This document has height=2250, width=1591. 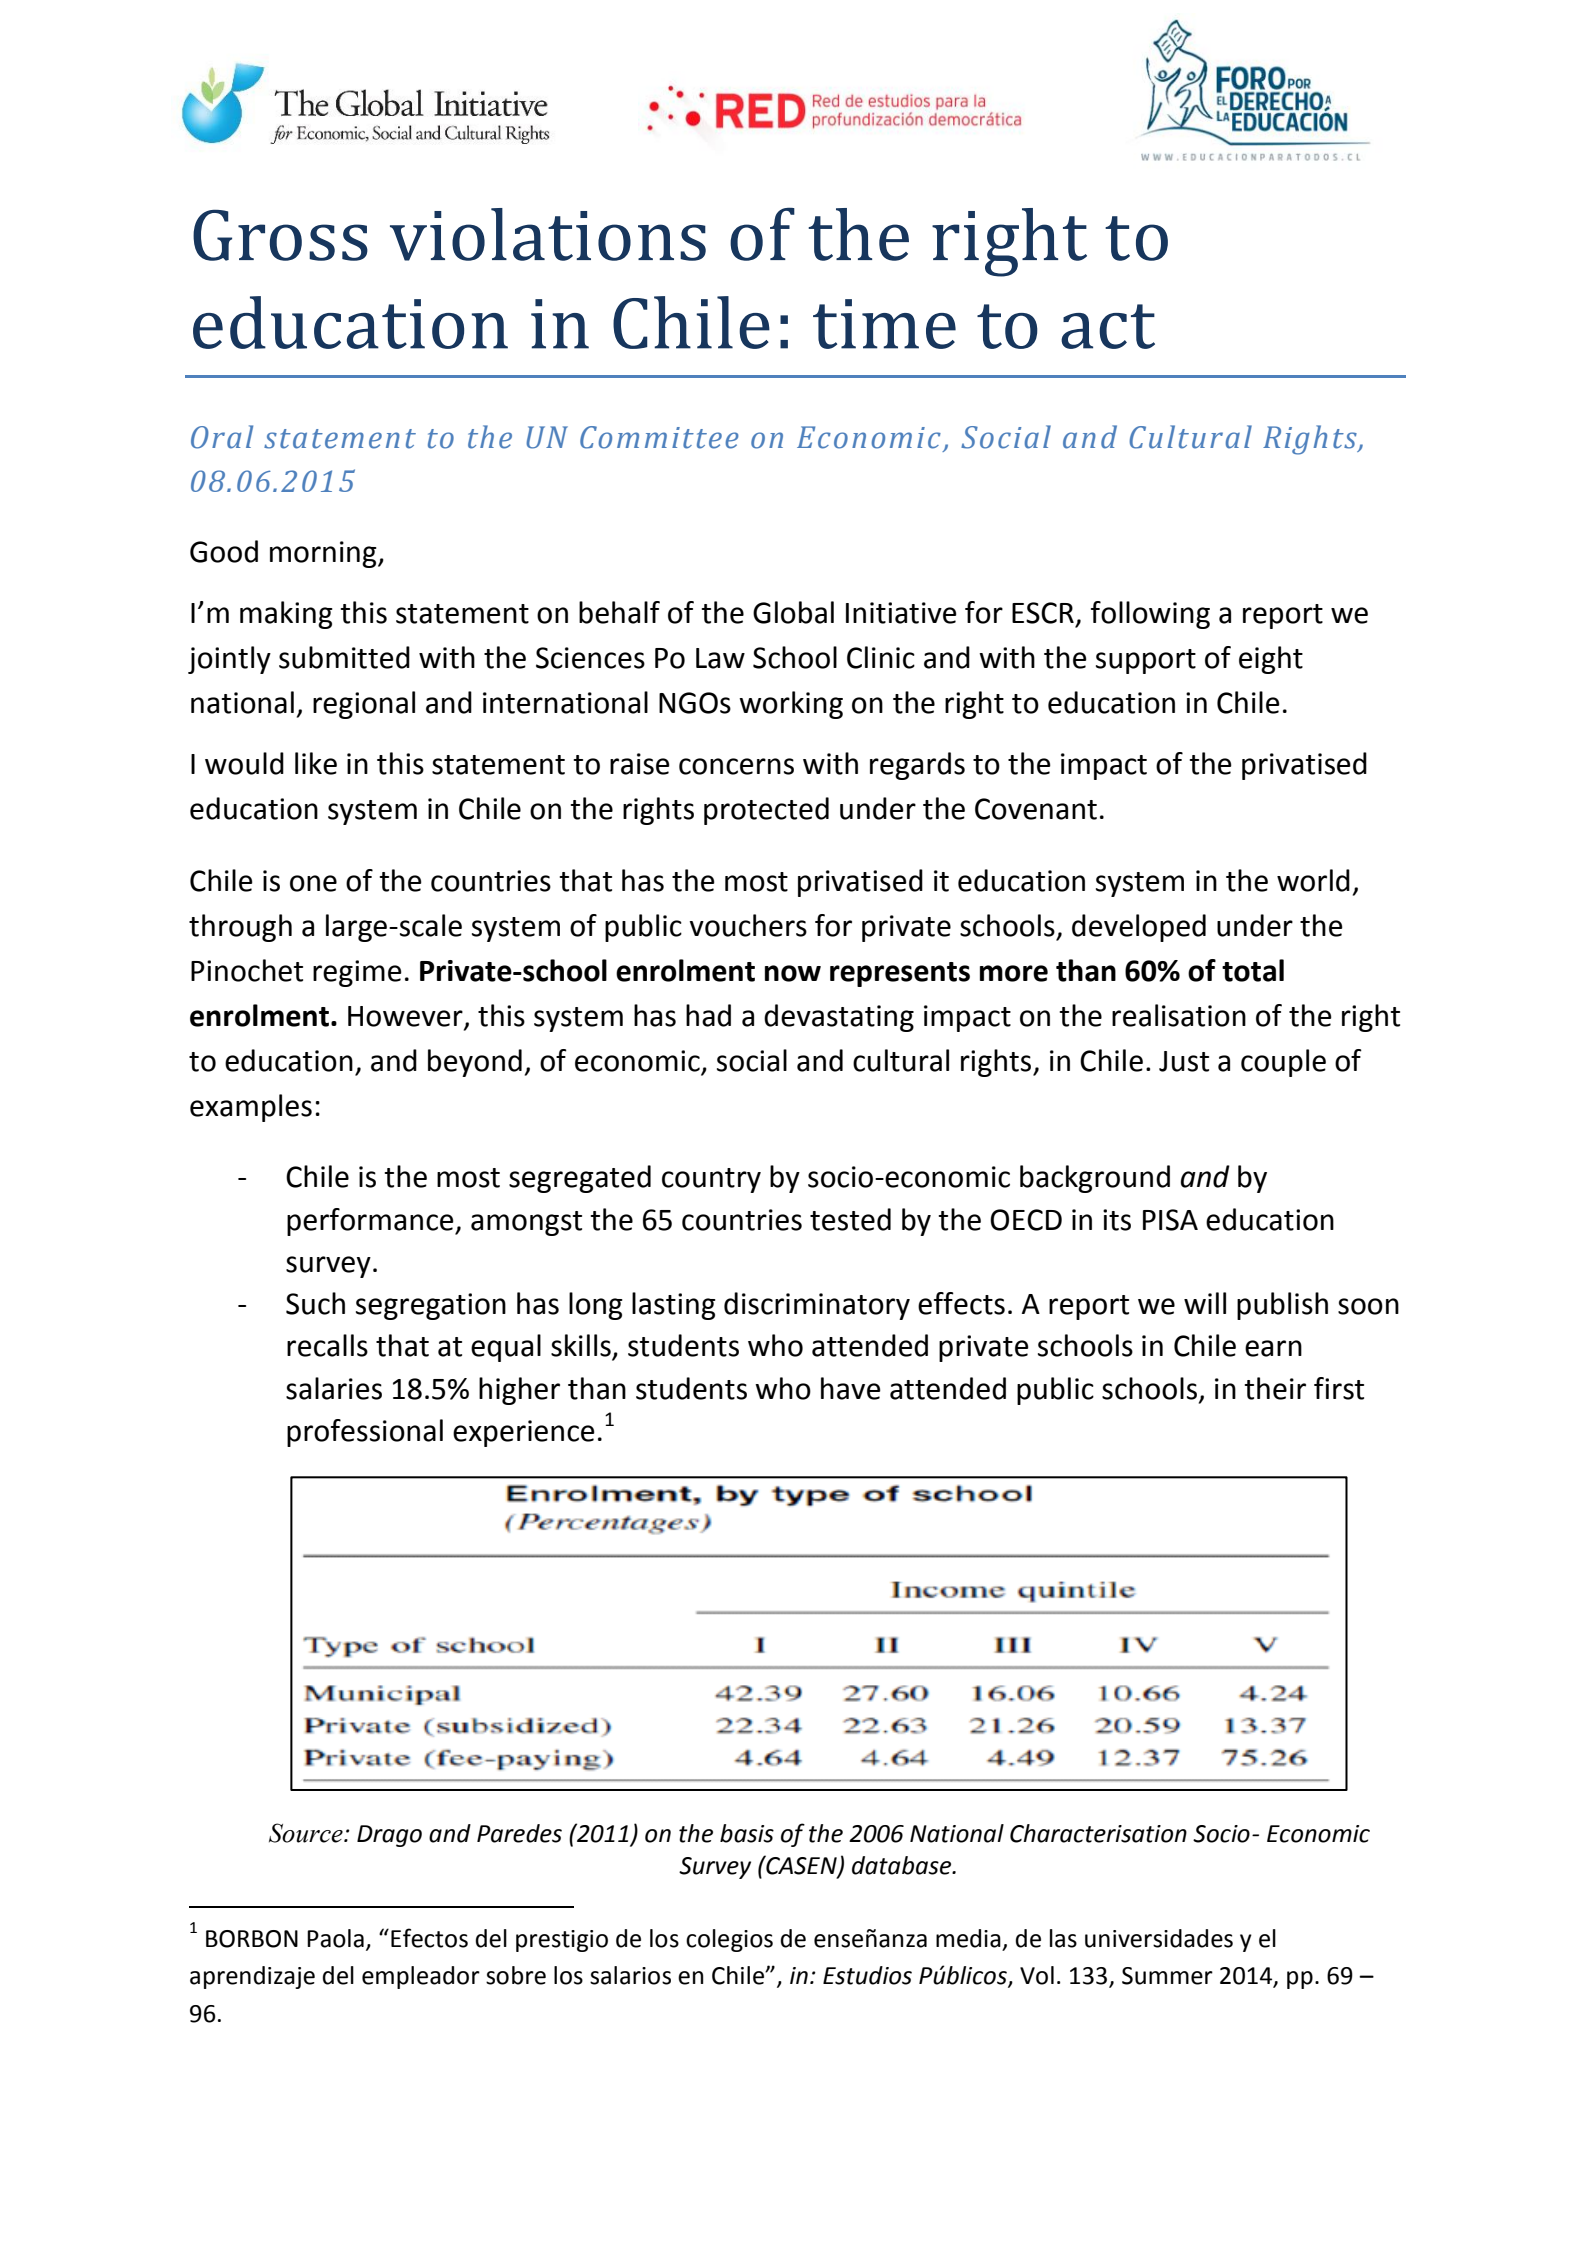 What do you see at coordinates (1184, 1061) in the document?
I see `Just` at bounding box center [1184, 1061].
